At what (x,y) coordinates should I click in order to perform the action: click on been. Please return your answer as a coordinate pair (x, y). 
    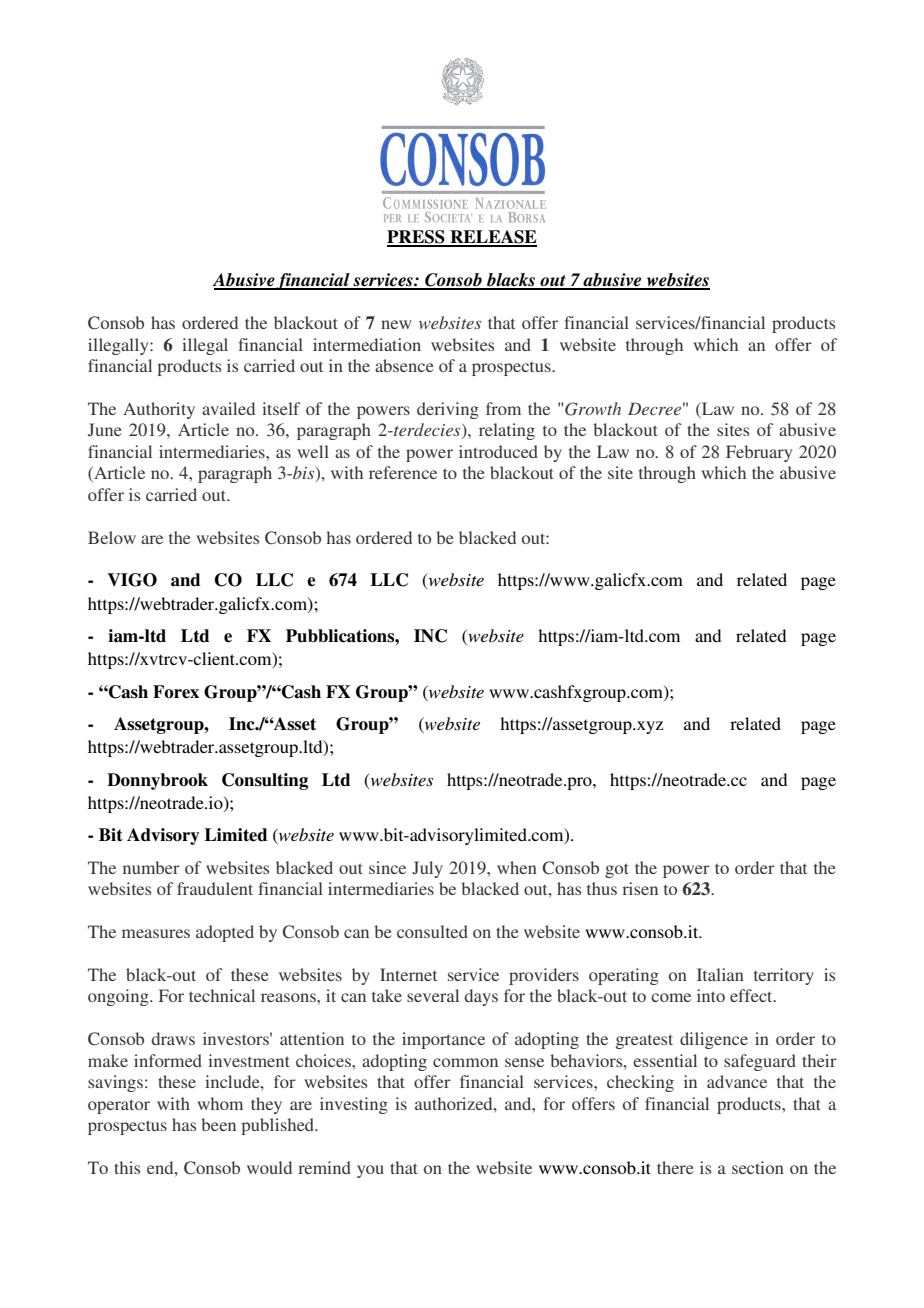
    Looking at the image, I should click on (218, 1124).
